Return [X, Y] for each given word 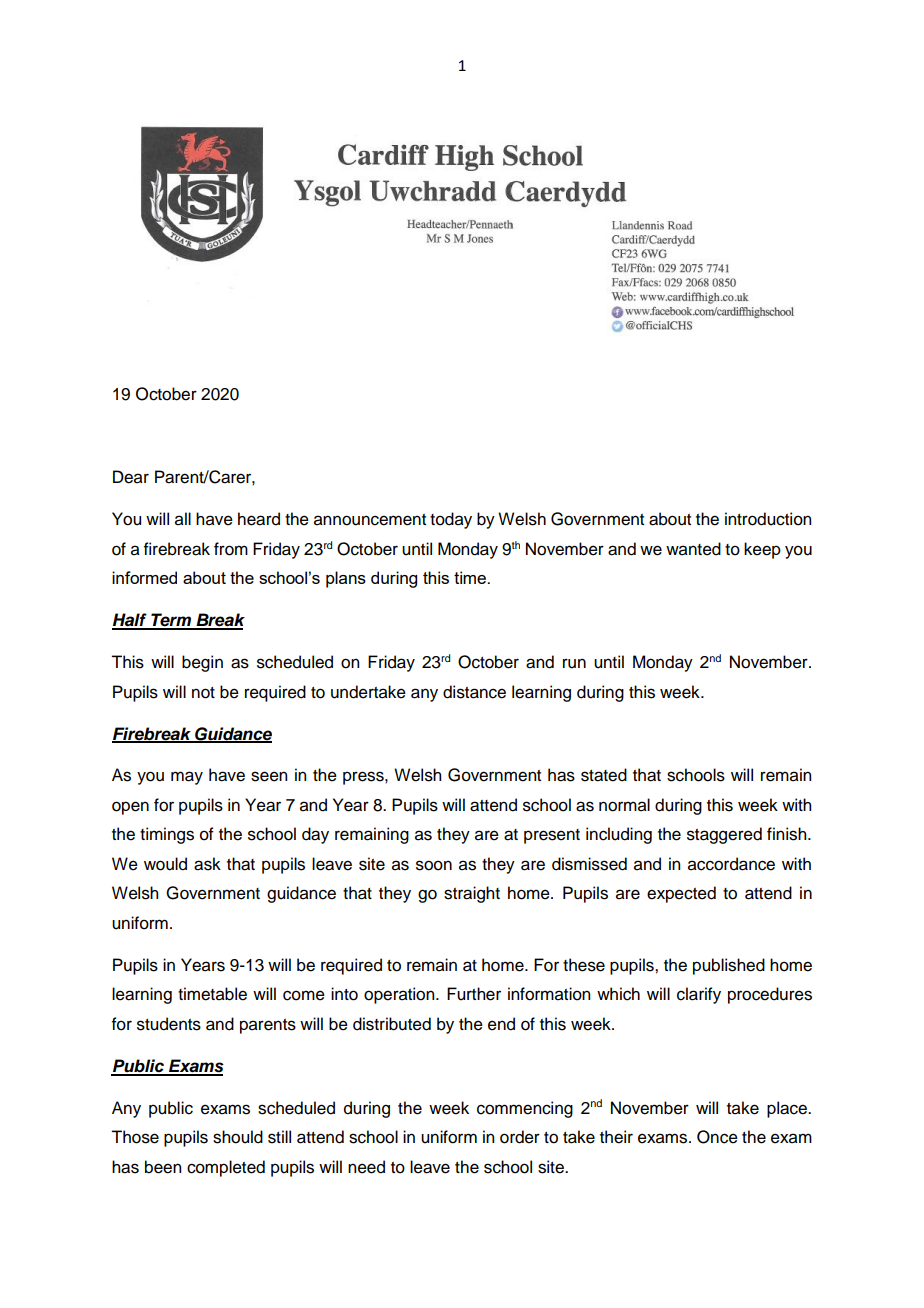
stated [604, 775]
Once [717, 1137]
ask [207, 864]
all [183, 519]
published [729, 966]
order [520, 1137]
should [238, 1137]
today [451, 520]
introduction [768, 519]
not [203, 693]
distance [474, 692]
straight [472, 894]
